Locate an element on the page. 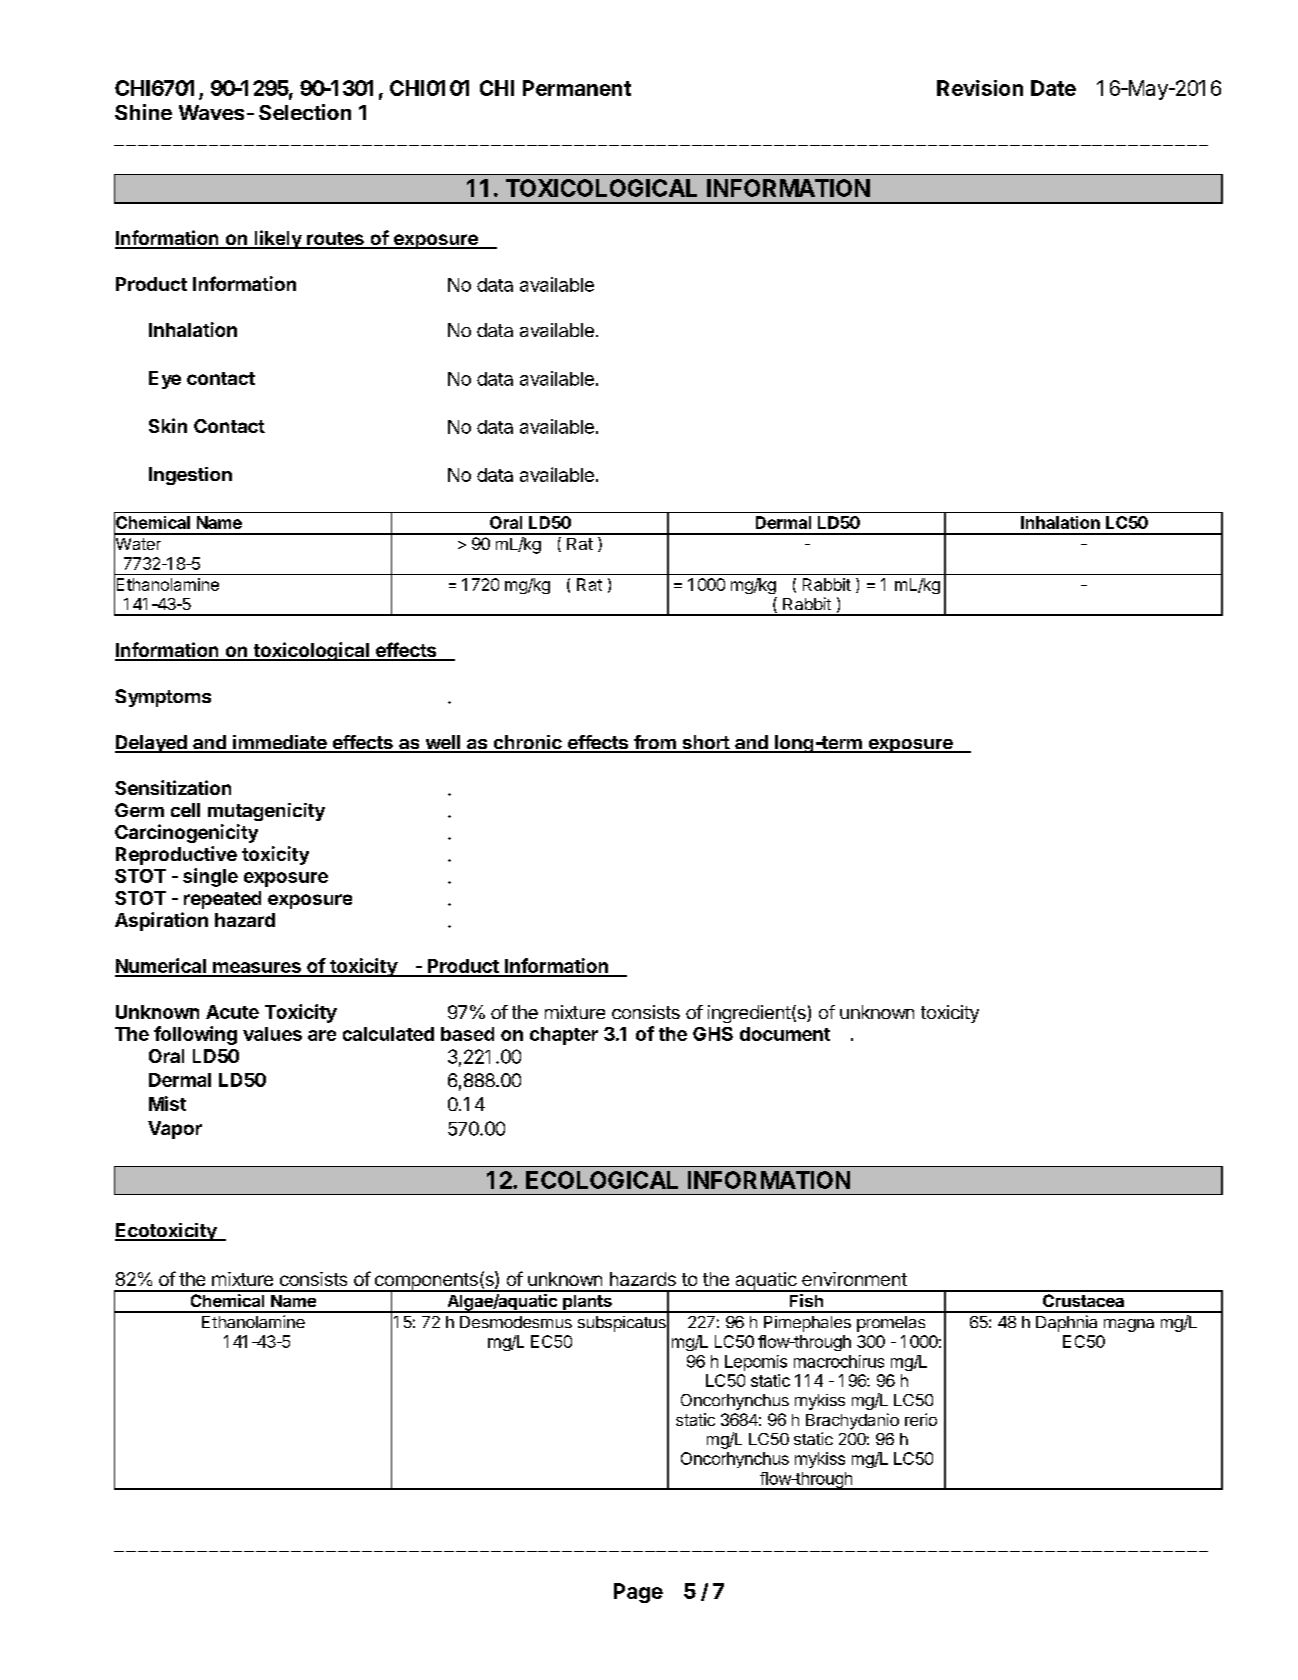 The image size is (1298, 1680). single is located at coordinates (210, 877).
